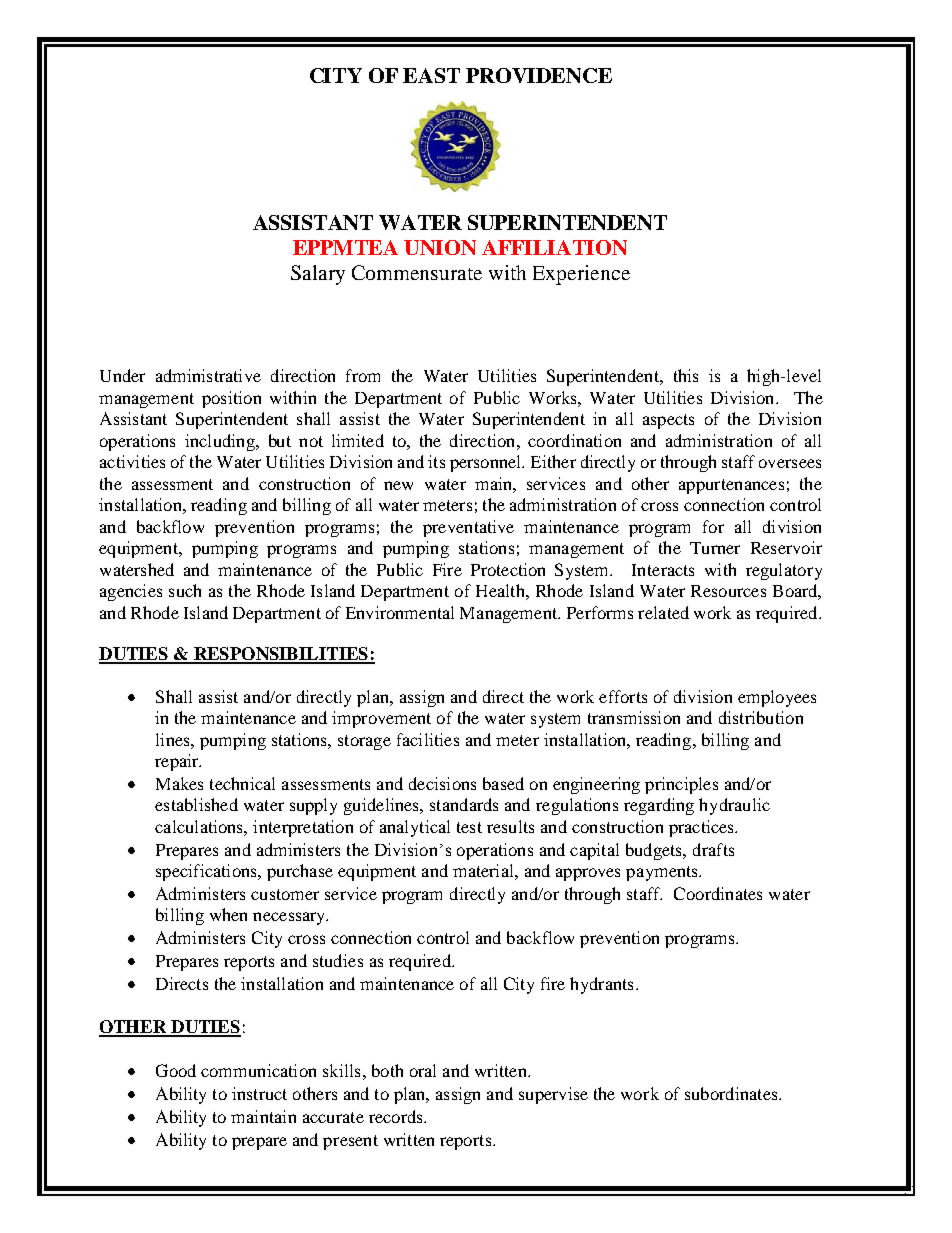 The image size is (952, 1233). What do you see at coordinates (554, 247) in the image?
I see `AFFILIATION` at bounding box center [554, 247].
